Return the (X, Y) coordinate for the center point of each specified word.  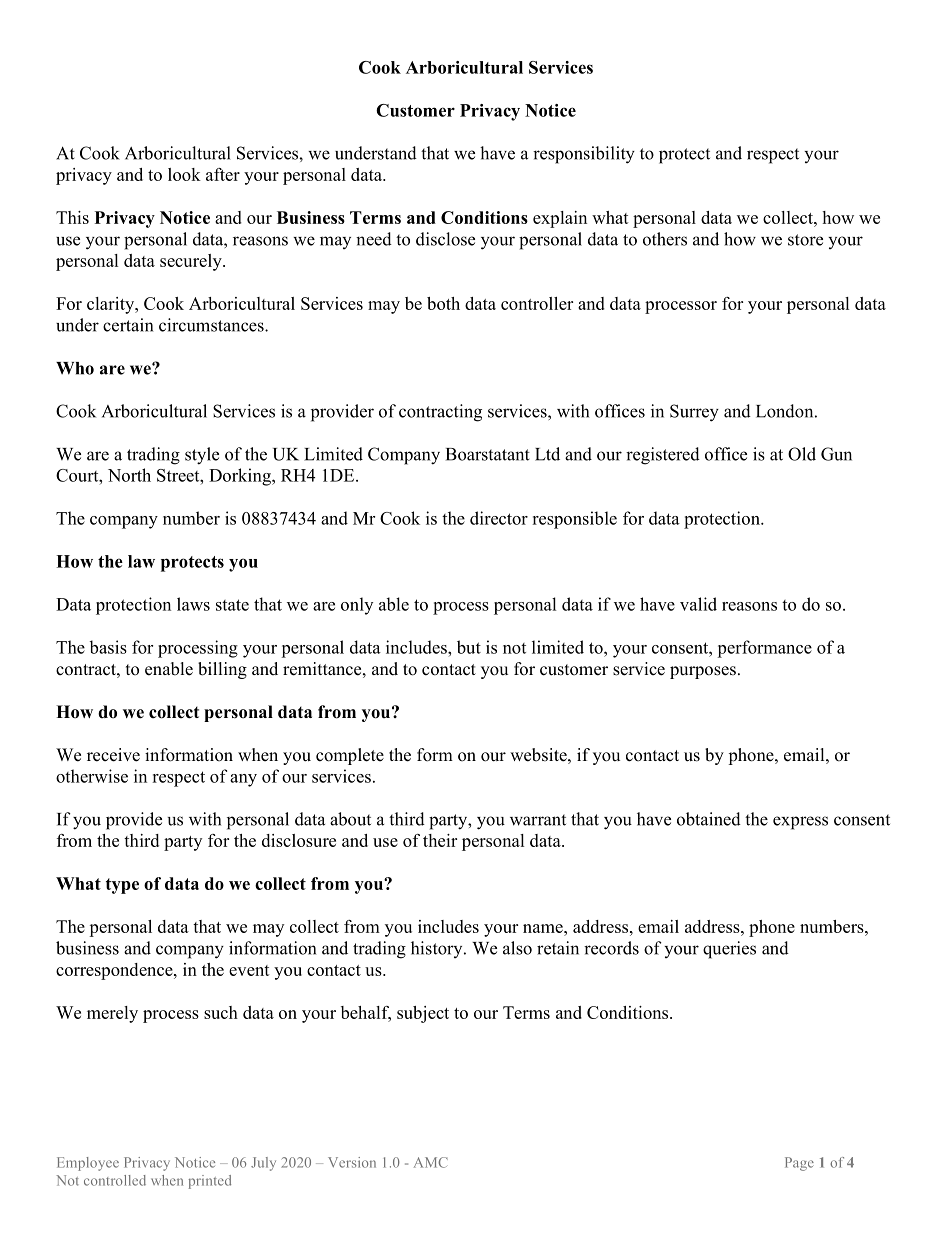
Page (799, 1164)
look (184, 174)
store (805, 240)
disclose (445, 239)
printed (210, 1182)
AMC (431, 1162)
